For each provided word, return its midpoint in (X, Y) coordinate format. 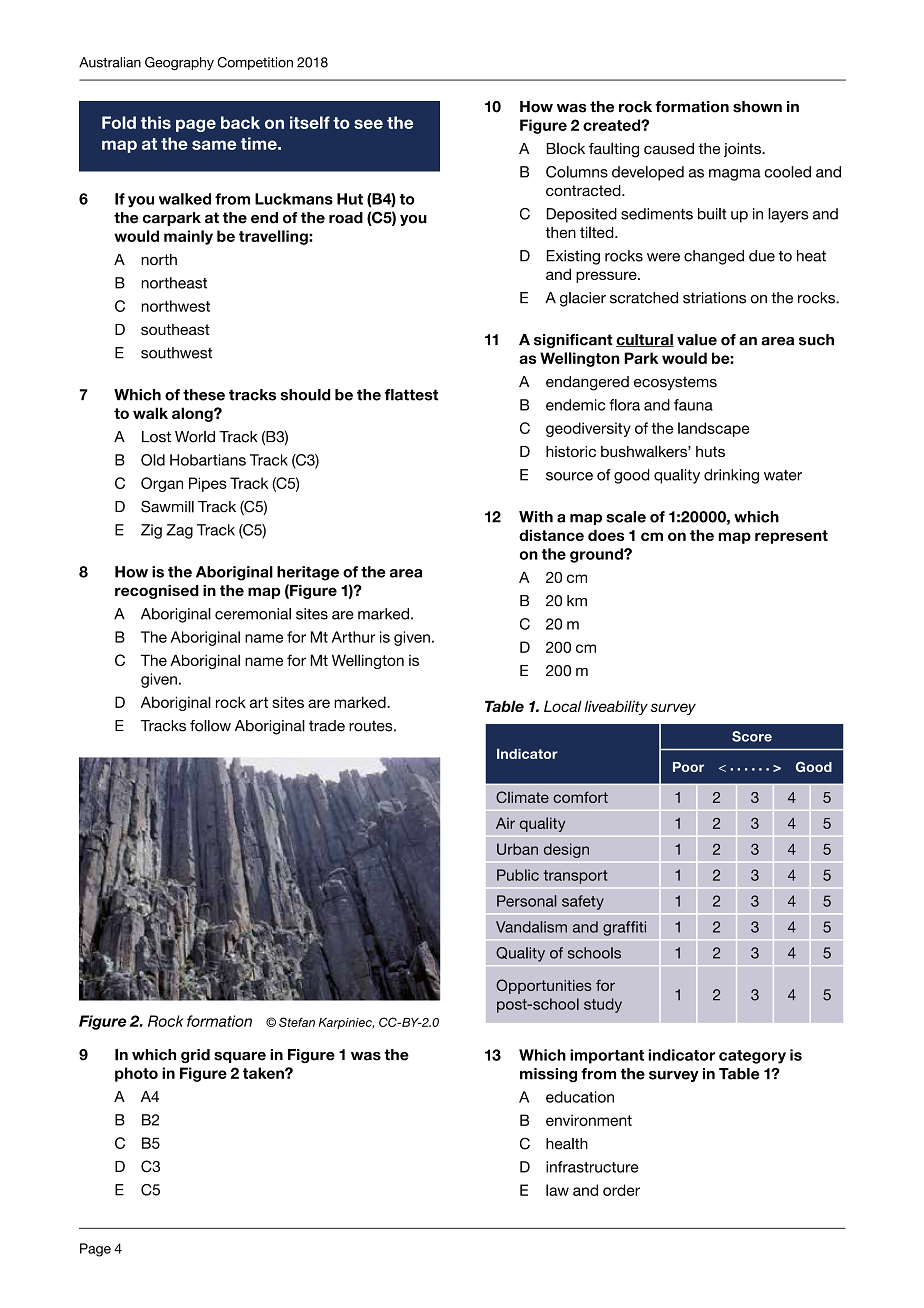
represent (791, 537)
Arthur (353, 637)
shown (757, 107)
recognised (157, 592)
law (557, 1190)
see (368, 124)
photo (136, 1074)
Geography (179, 63)
